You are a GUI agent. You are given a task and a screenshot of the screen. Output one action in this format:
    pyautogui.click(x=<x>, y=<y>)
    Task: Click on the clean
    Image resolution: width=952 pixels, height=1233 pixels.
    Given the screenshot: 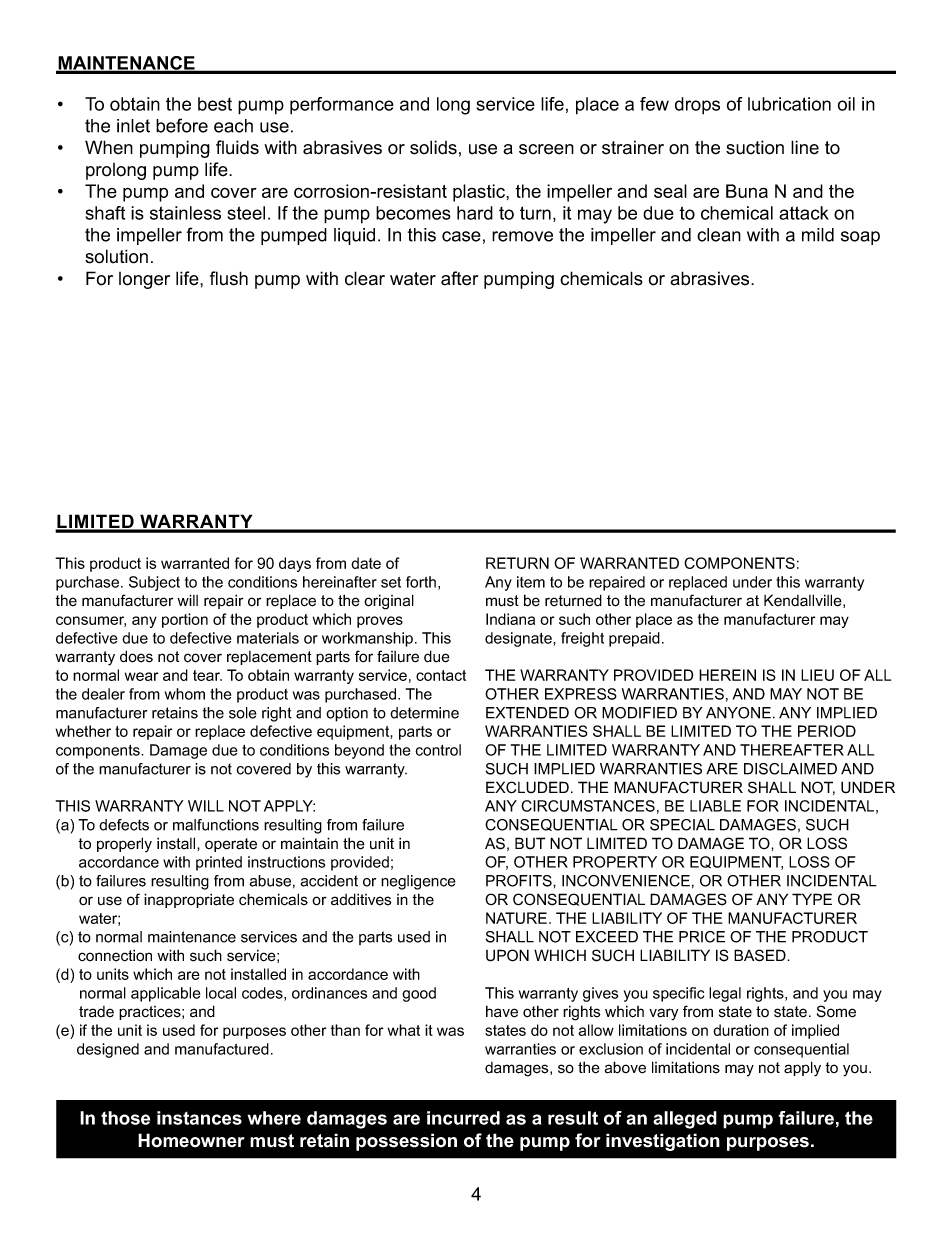 What is the action you would take?
    pyautogui.click(x=719, y=235)
